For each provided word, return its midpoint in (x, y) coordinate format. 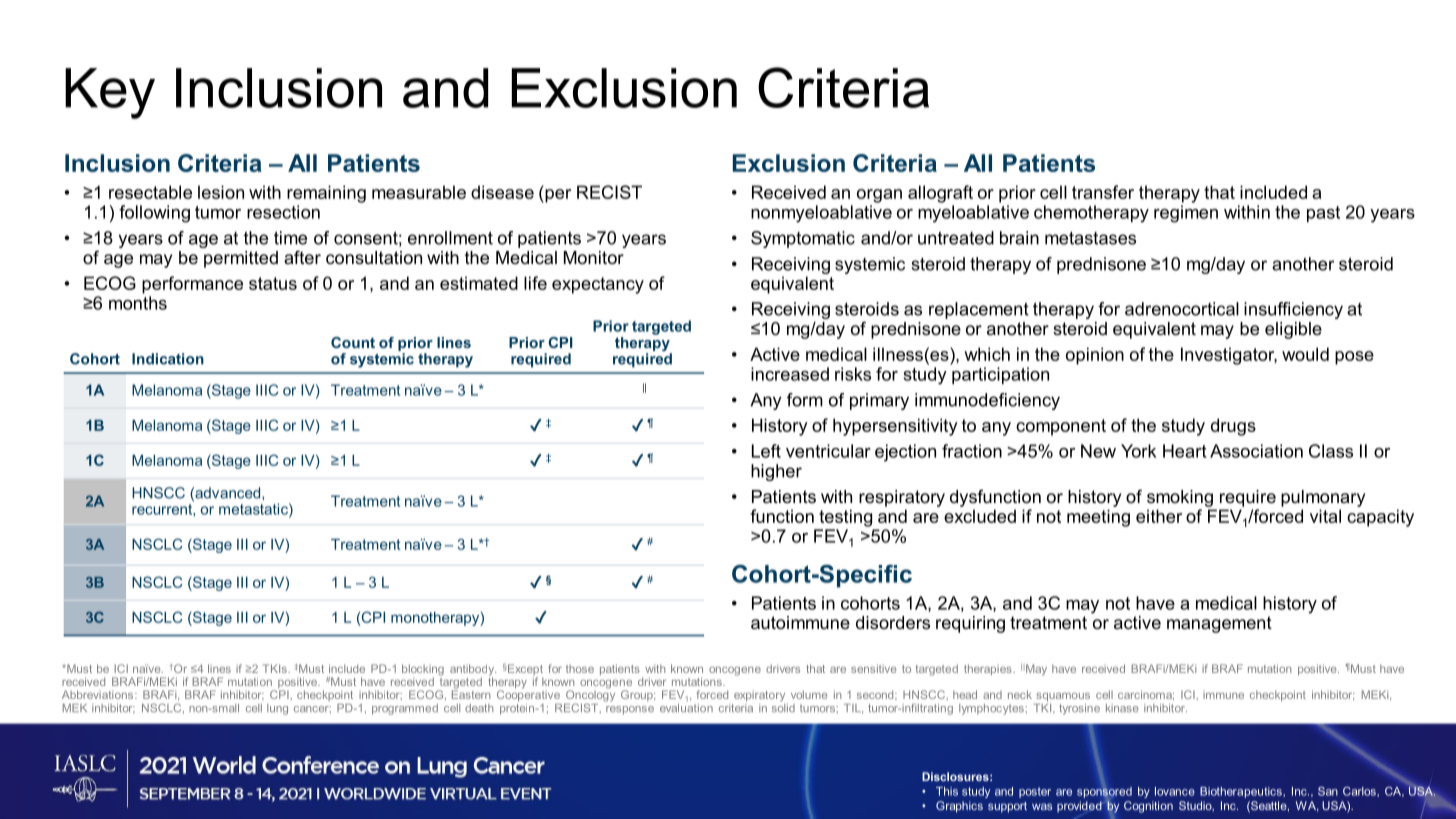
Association (1256, 451)
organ (879, 196)
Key (110, 93)
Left (766, 451)
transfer (1103, 192)
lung (277, 709)
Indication (168, 359)
